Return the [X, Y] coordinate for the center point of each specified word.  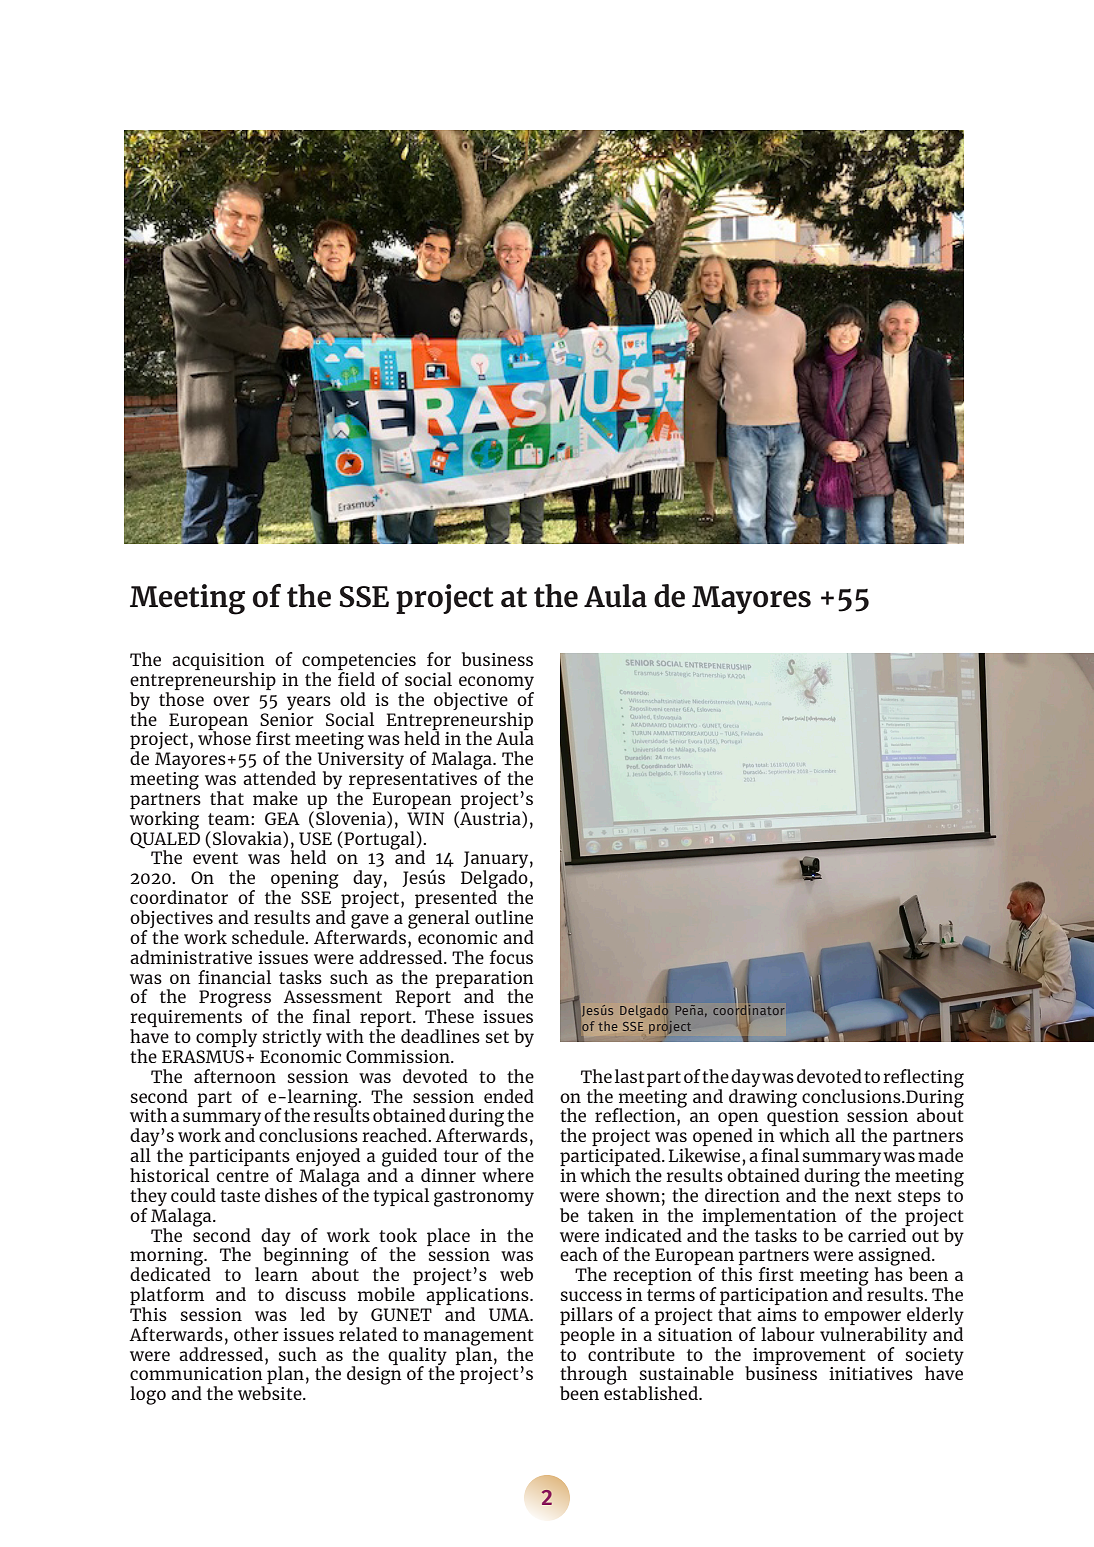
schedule [269, 937]
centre [242, 1176]
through [593, 1376]
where [508, 1175]
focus [511, 957]
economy [496, 683]
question [803, 1118]
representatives [413, 780]
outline [504, 917]
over [231, 701]
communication [196, 1373]
